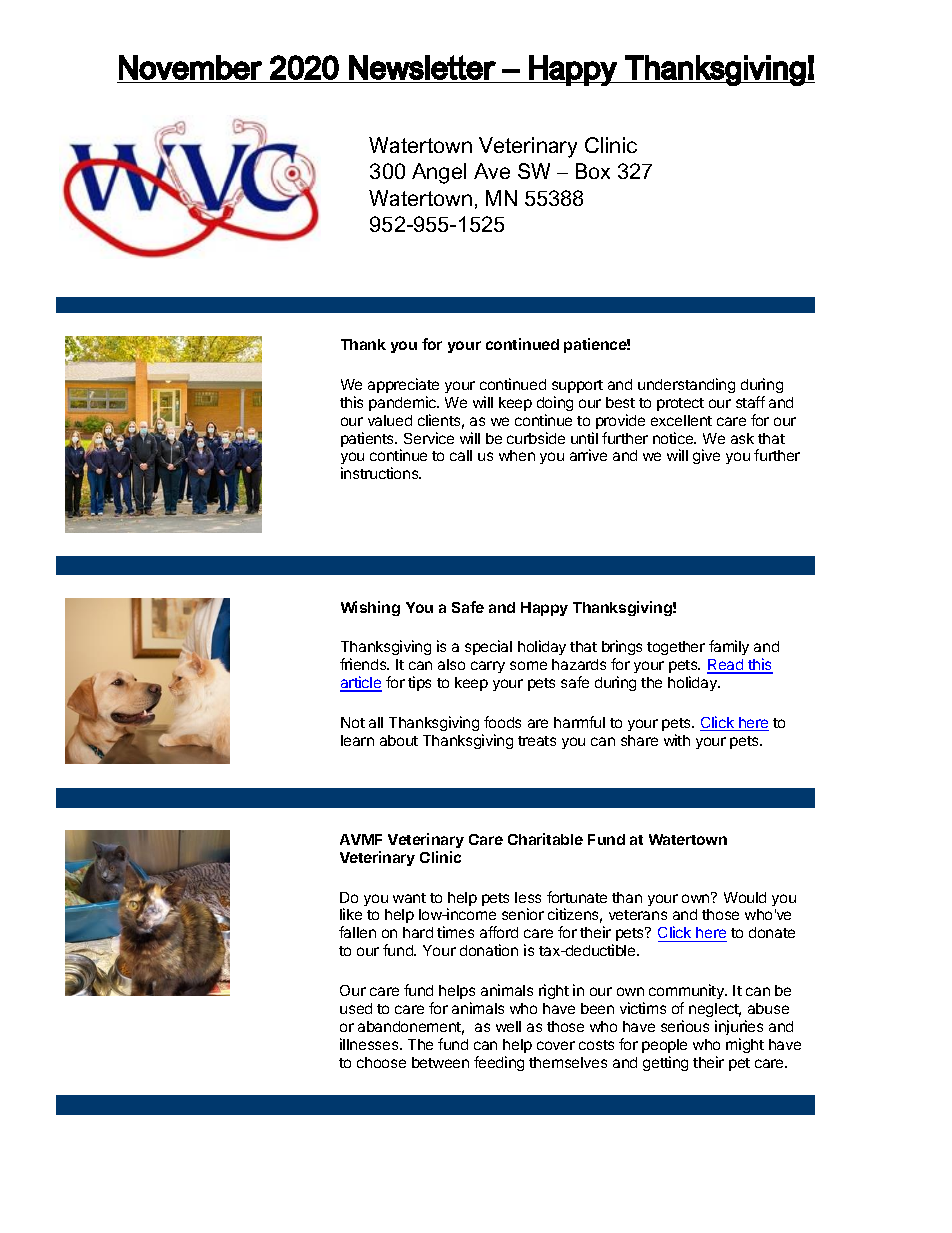  Describe the element at coordinates (190, 67) in the screenshot. I see `November` at that location.
